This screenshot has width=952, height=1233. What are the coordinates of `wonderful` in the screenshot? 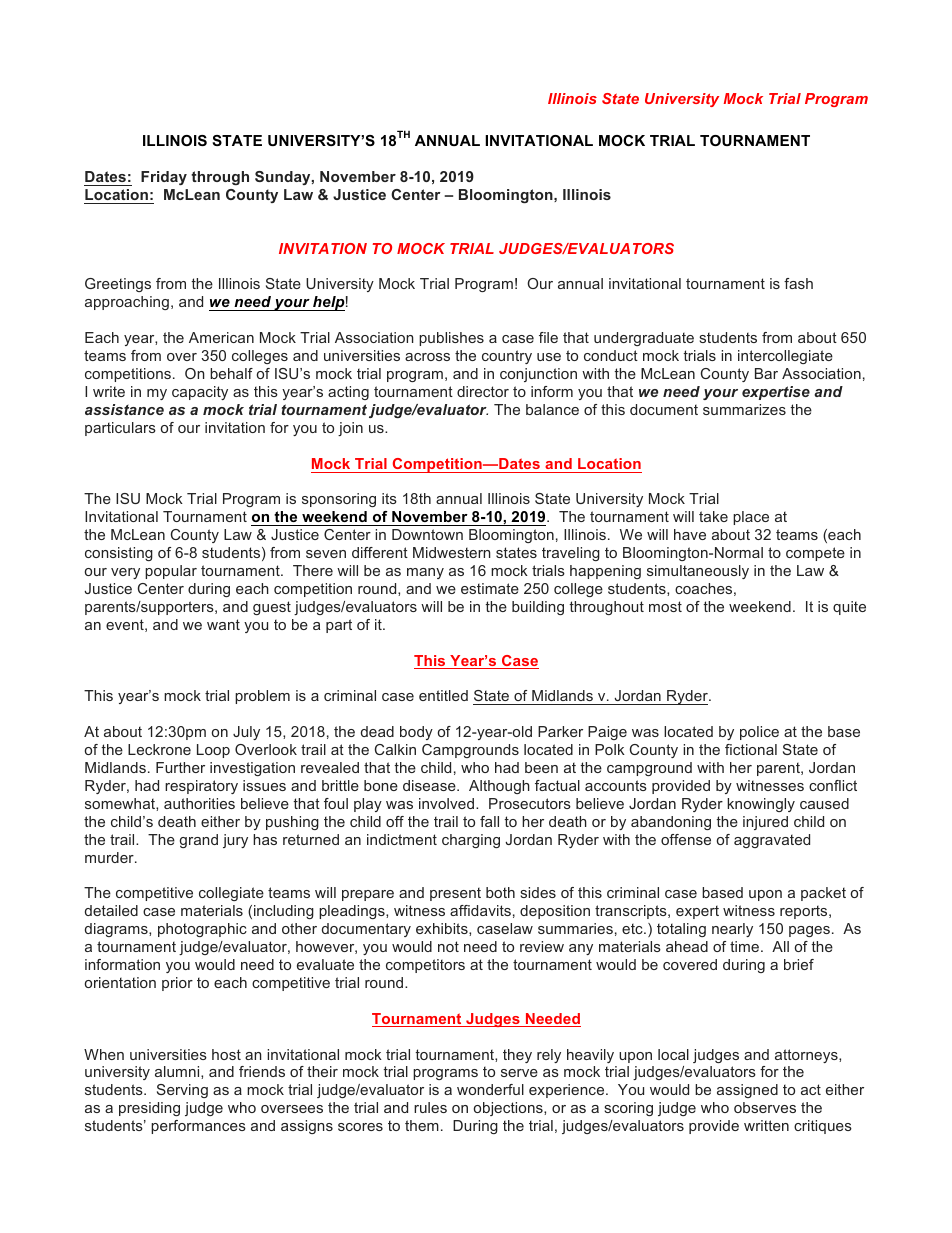 It's located at (490, 1089).
